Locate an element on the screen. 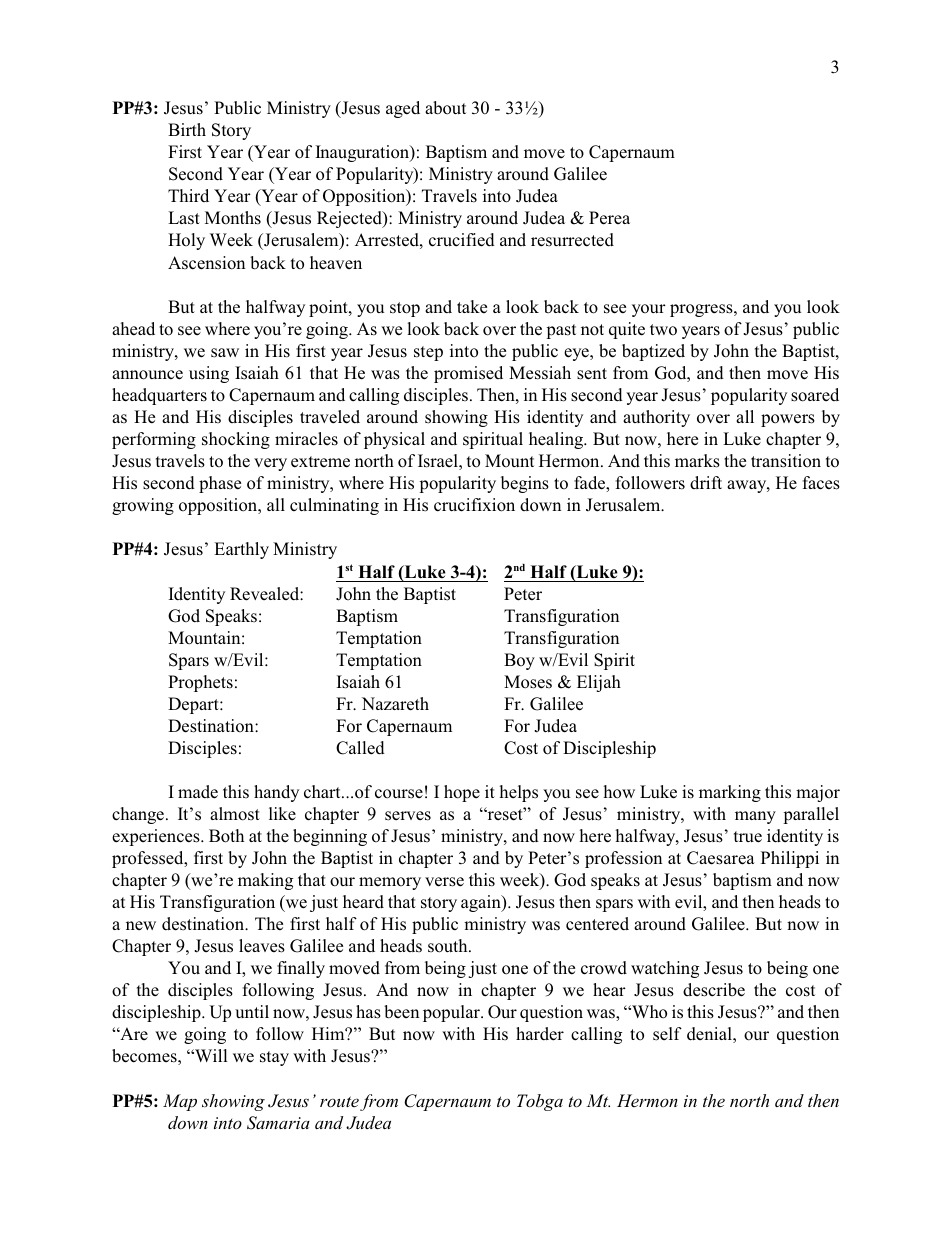 The height and width of the screenshot is (1233, 952). Map is located at coordinates (180, 1102).
